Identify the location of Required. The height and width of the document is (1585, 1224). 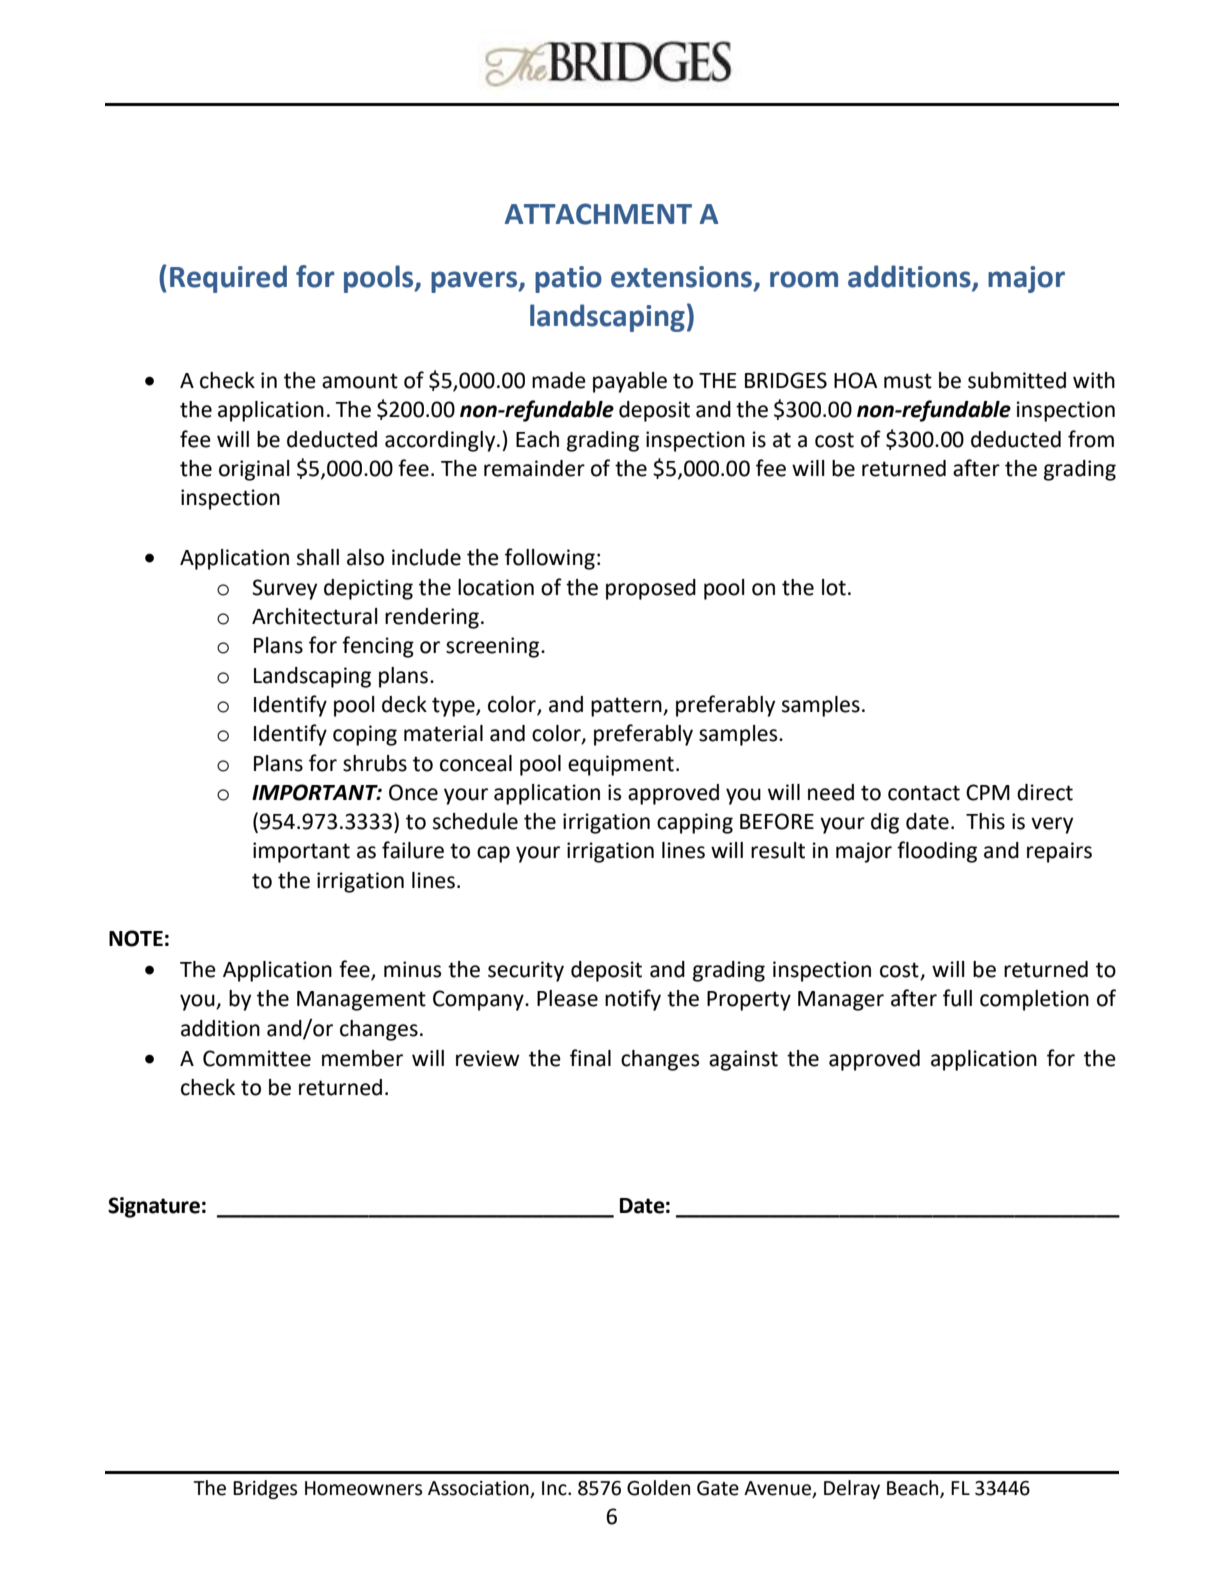
(228, 279).
